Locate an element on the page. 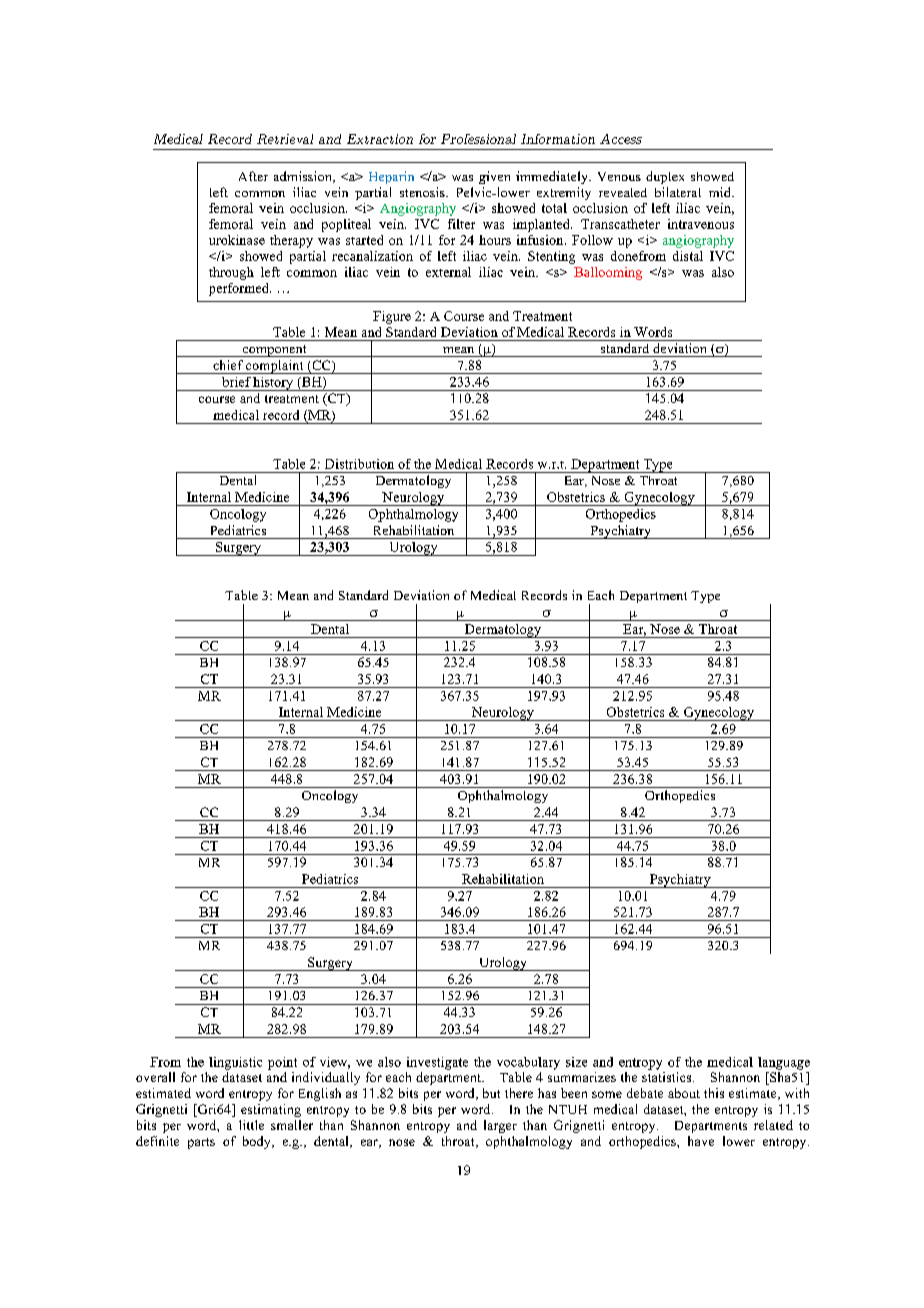 The width and height of the document is (924, 1308). given is located at coordinates (494, 177).
